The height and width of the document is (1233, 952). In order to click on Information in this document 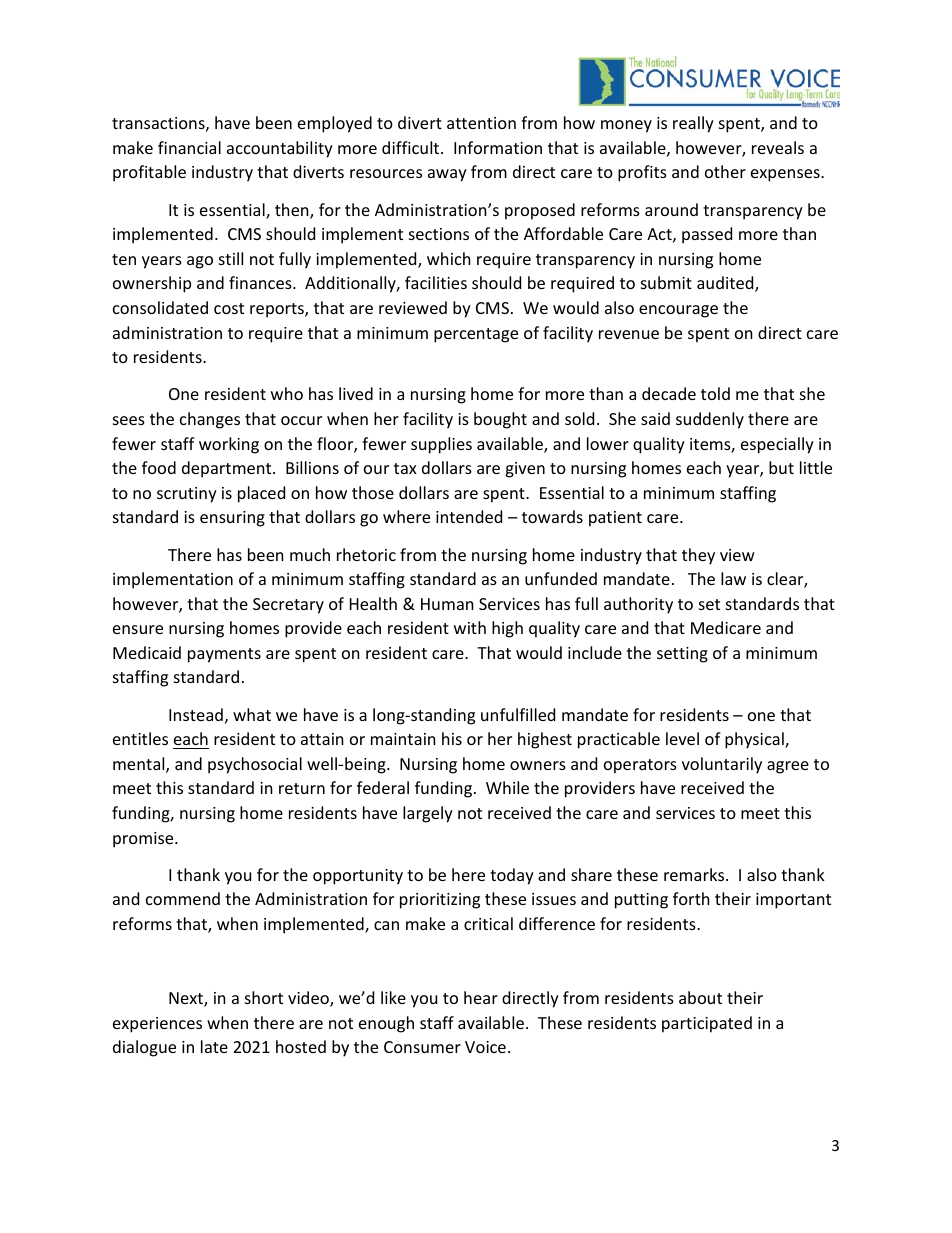, I will do `click(498, 147)`.
